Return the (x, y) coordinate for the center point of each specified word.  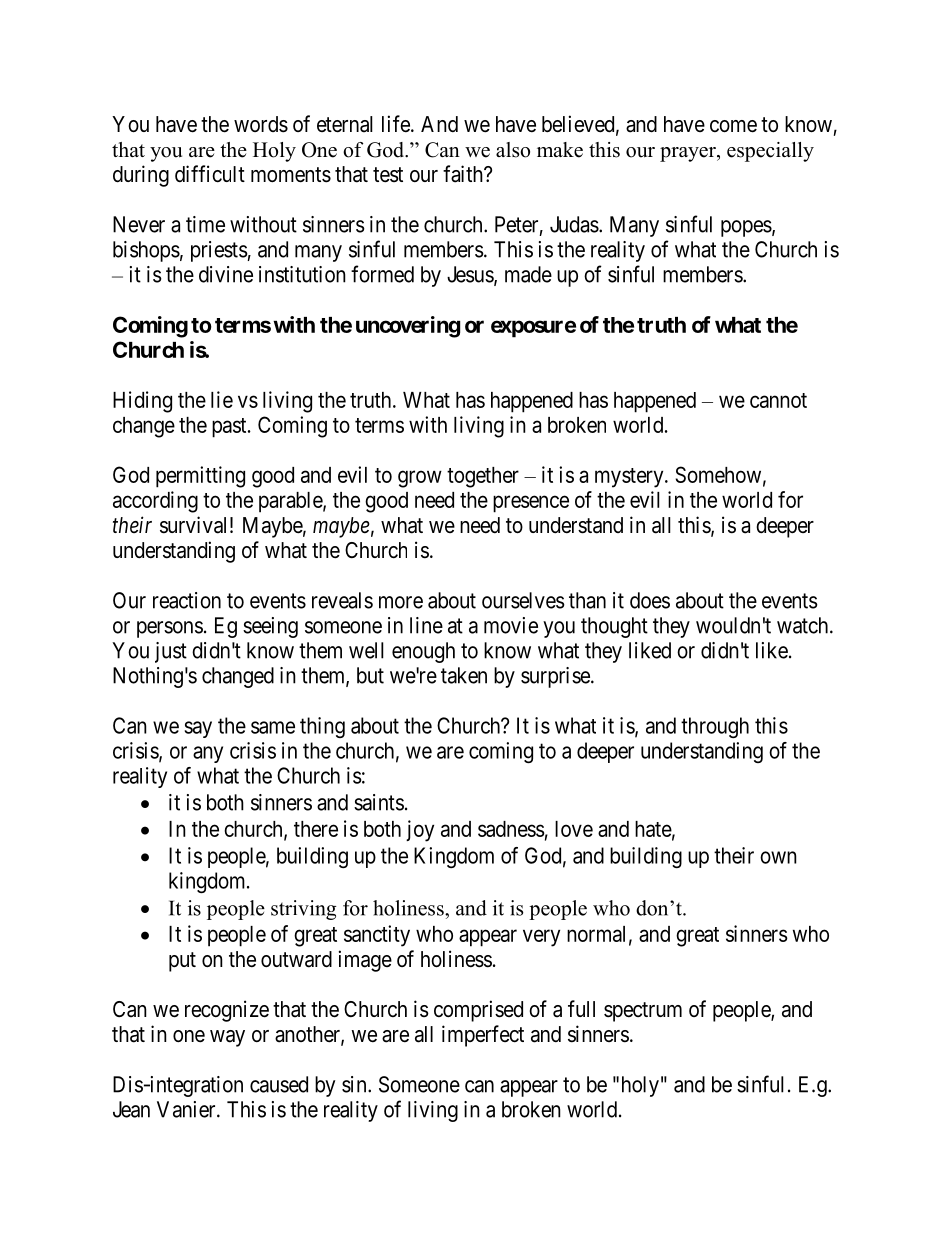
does (650, 600)
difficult (210, 174)
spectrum (643, 1012)
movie (511, 625)
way (227, 1038)
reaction (187, 600)
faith (464, 174)
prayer (689, 154)
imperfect (483, 1036)
